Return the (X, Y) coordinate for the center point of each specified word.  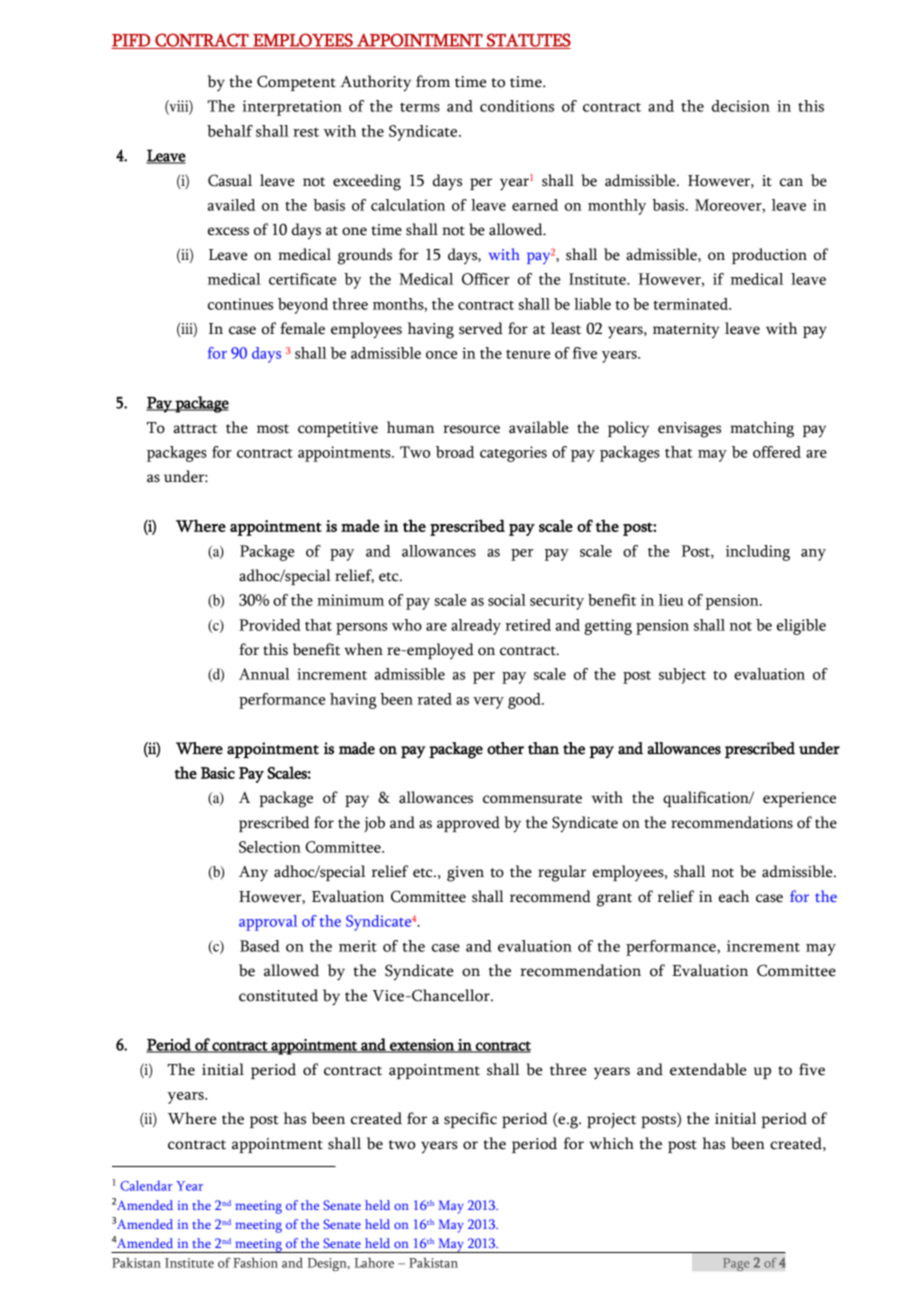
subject (682, 676)
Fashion (255, 1262)
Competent (296, 83)
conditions (517, 106)
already (476, 627)
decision (741, 106)
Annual (264, 674)
